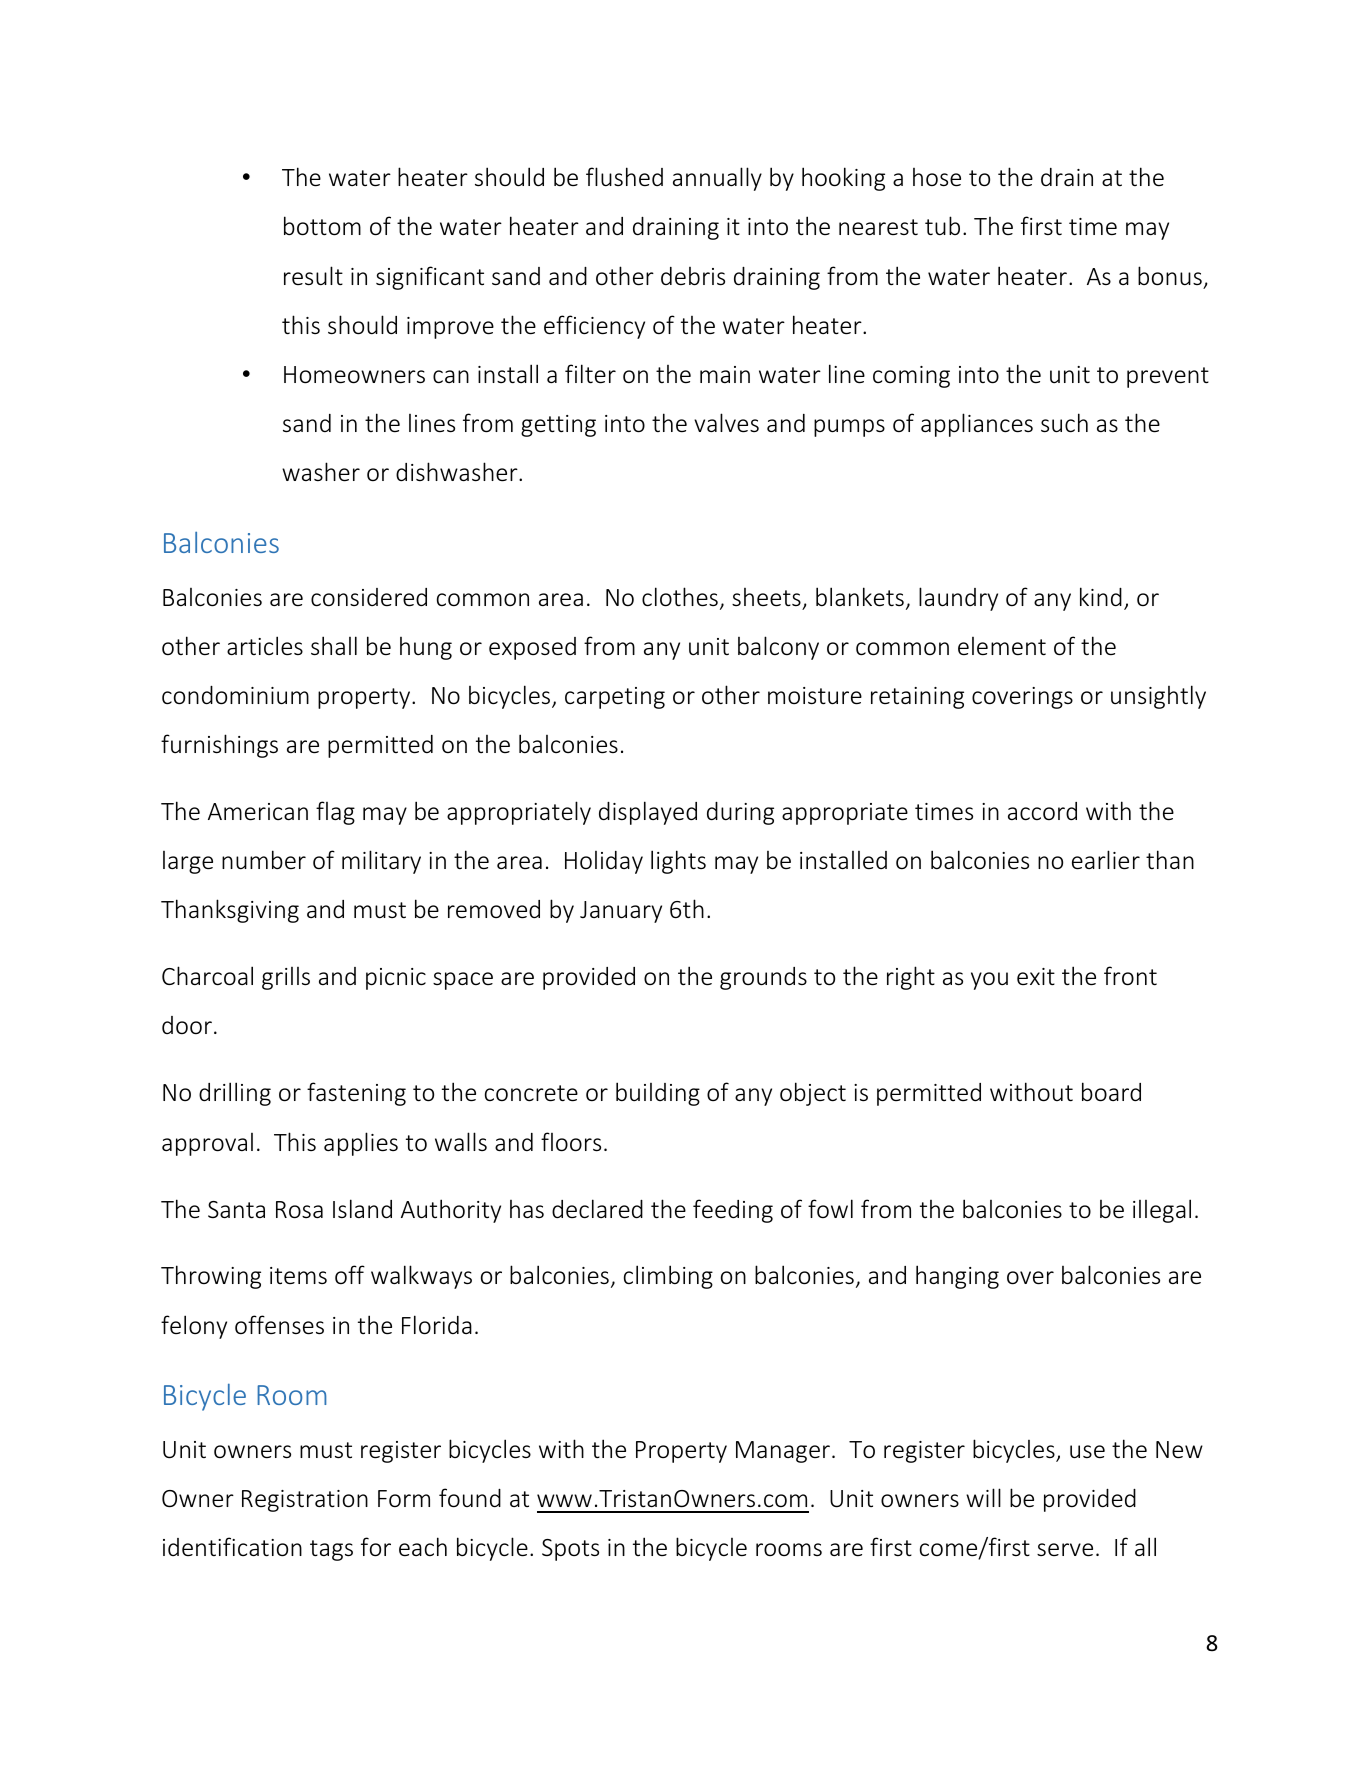  I want to click on annually, so click(717, 179).
